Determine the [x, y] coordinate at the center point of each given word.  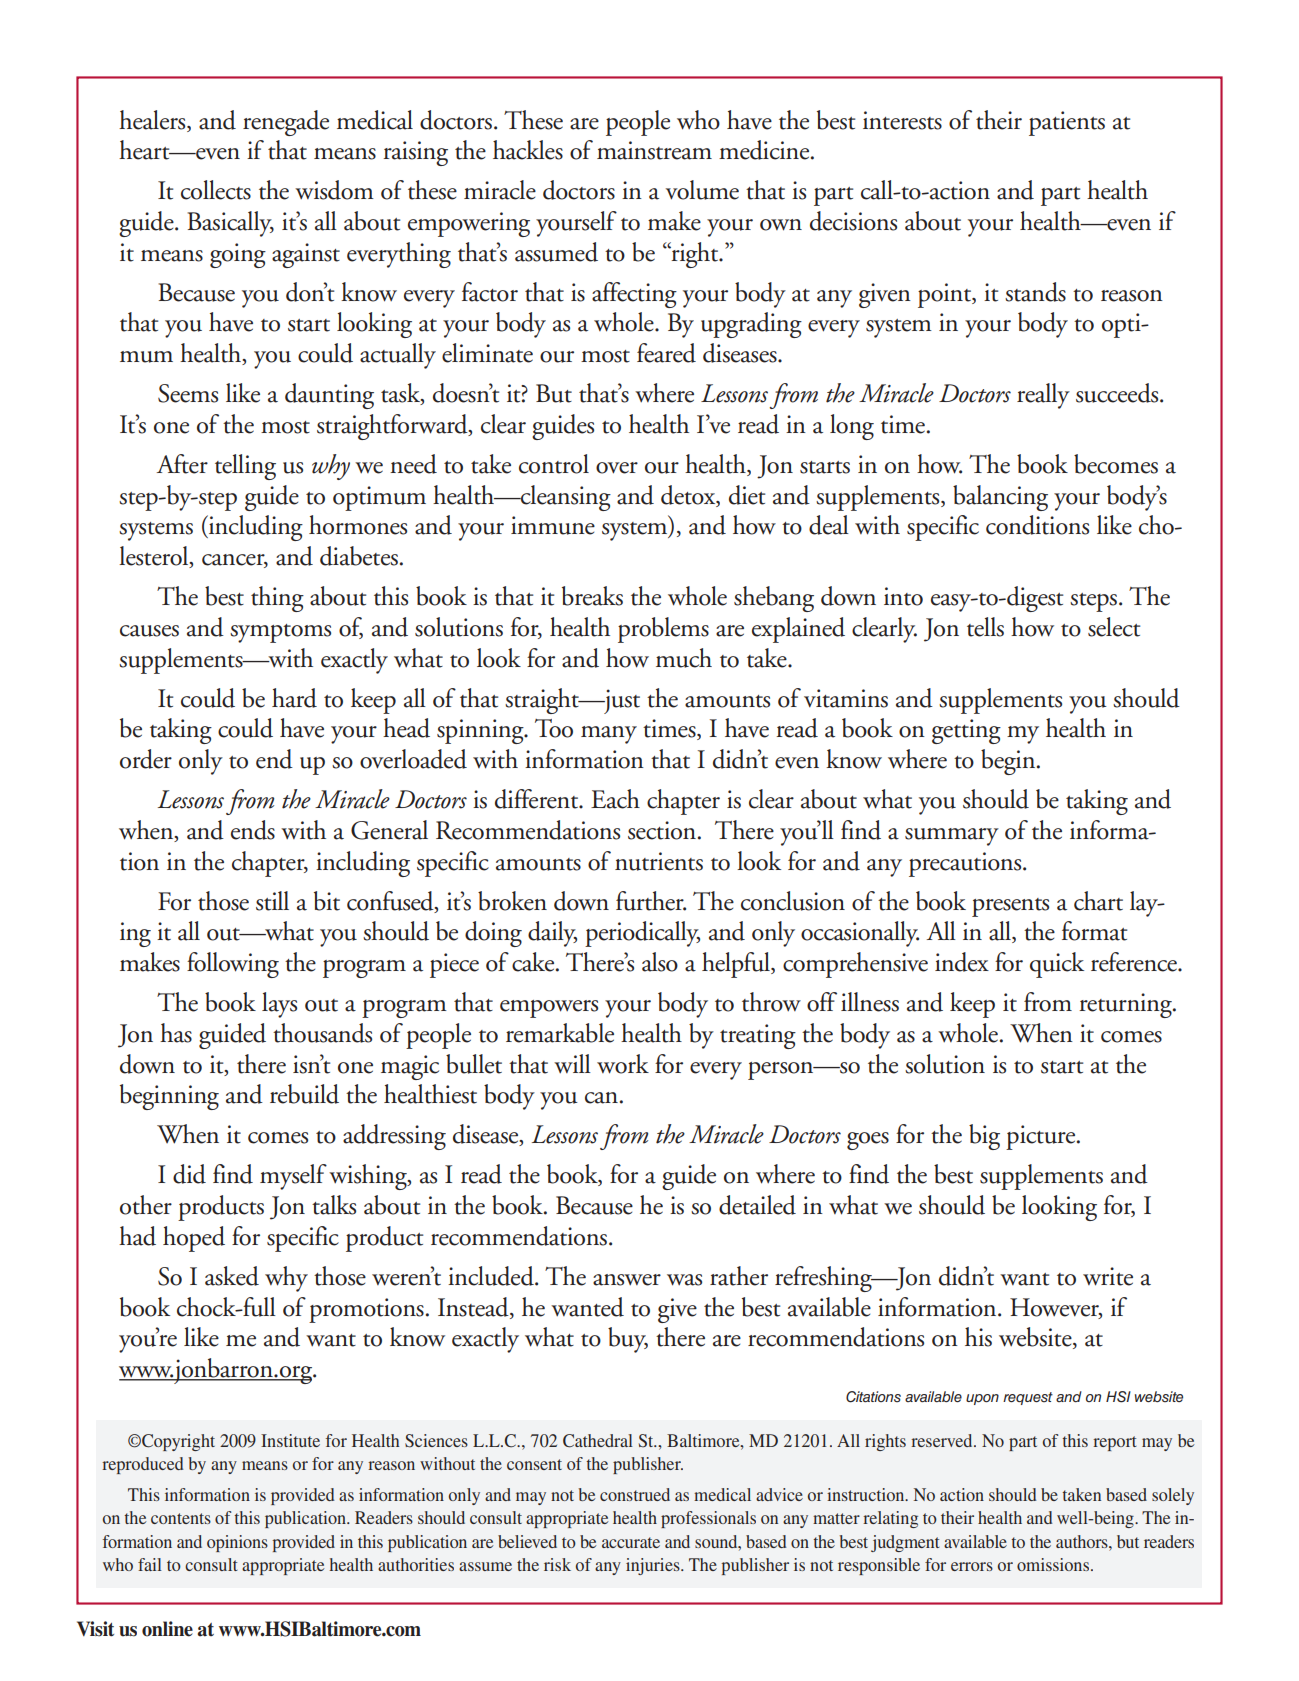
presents [1010, 907]
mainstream [654, 150]
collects [216, 190]
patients [1067, 123]
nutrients [659, 861]
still [272, 901]
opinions [237, 1543]
